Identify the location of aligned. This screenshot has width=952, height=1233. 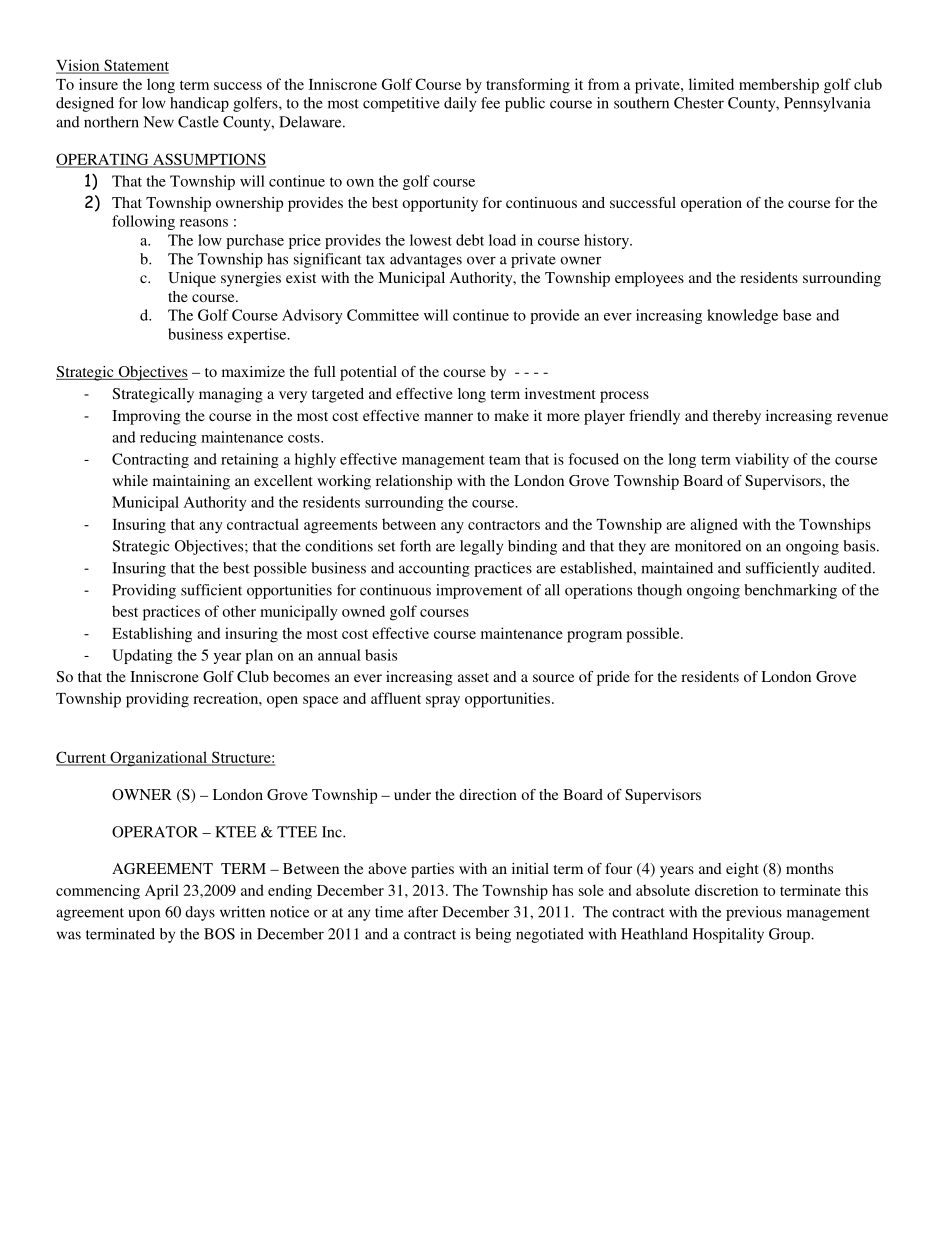
(713, 526).
